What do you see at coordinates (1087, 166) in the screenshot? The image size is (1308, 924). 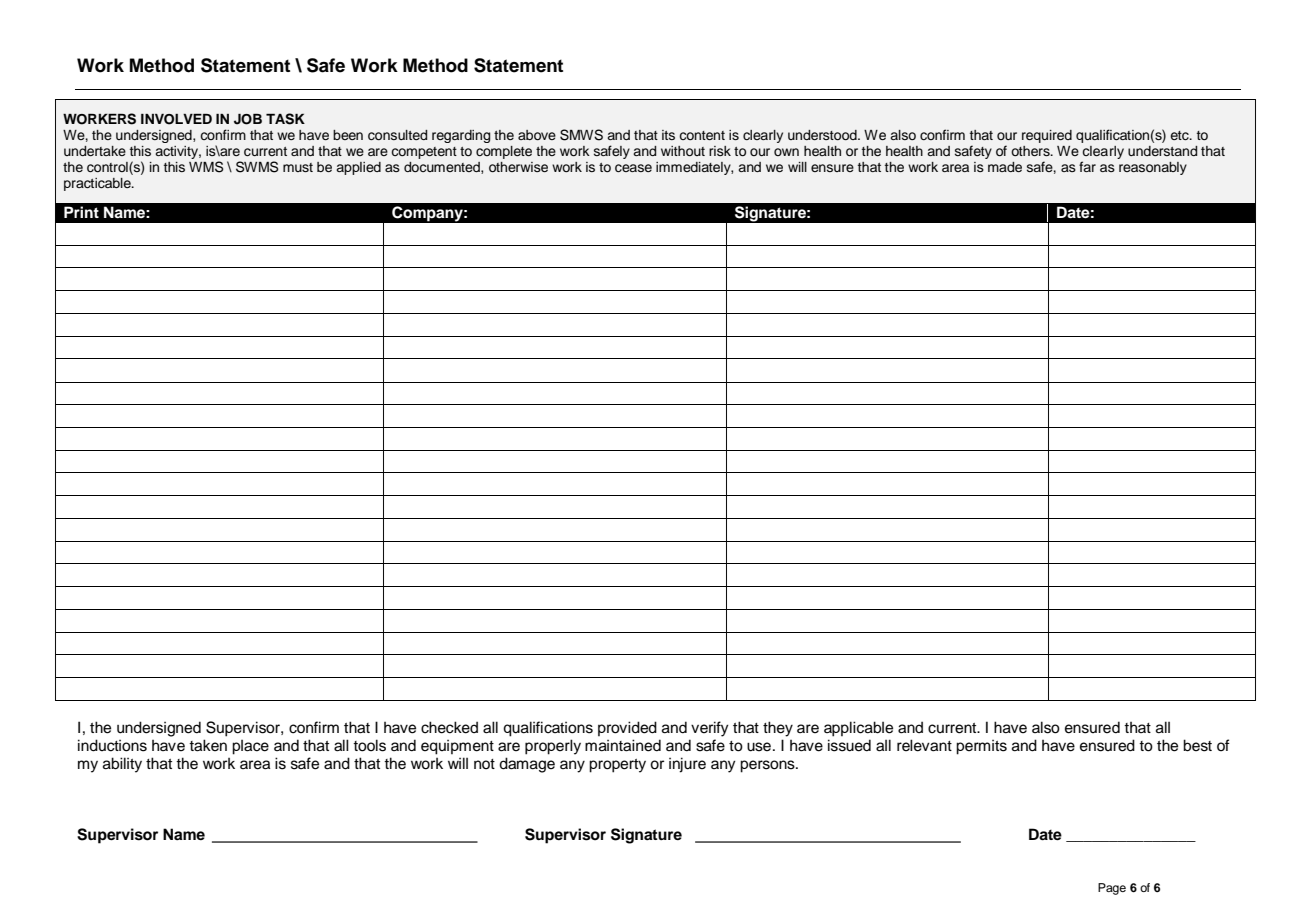 I see `far` at bounding box center [1087, 166].
